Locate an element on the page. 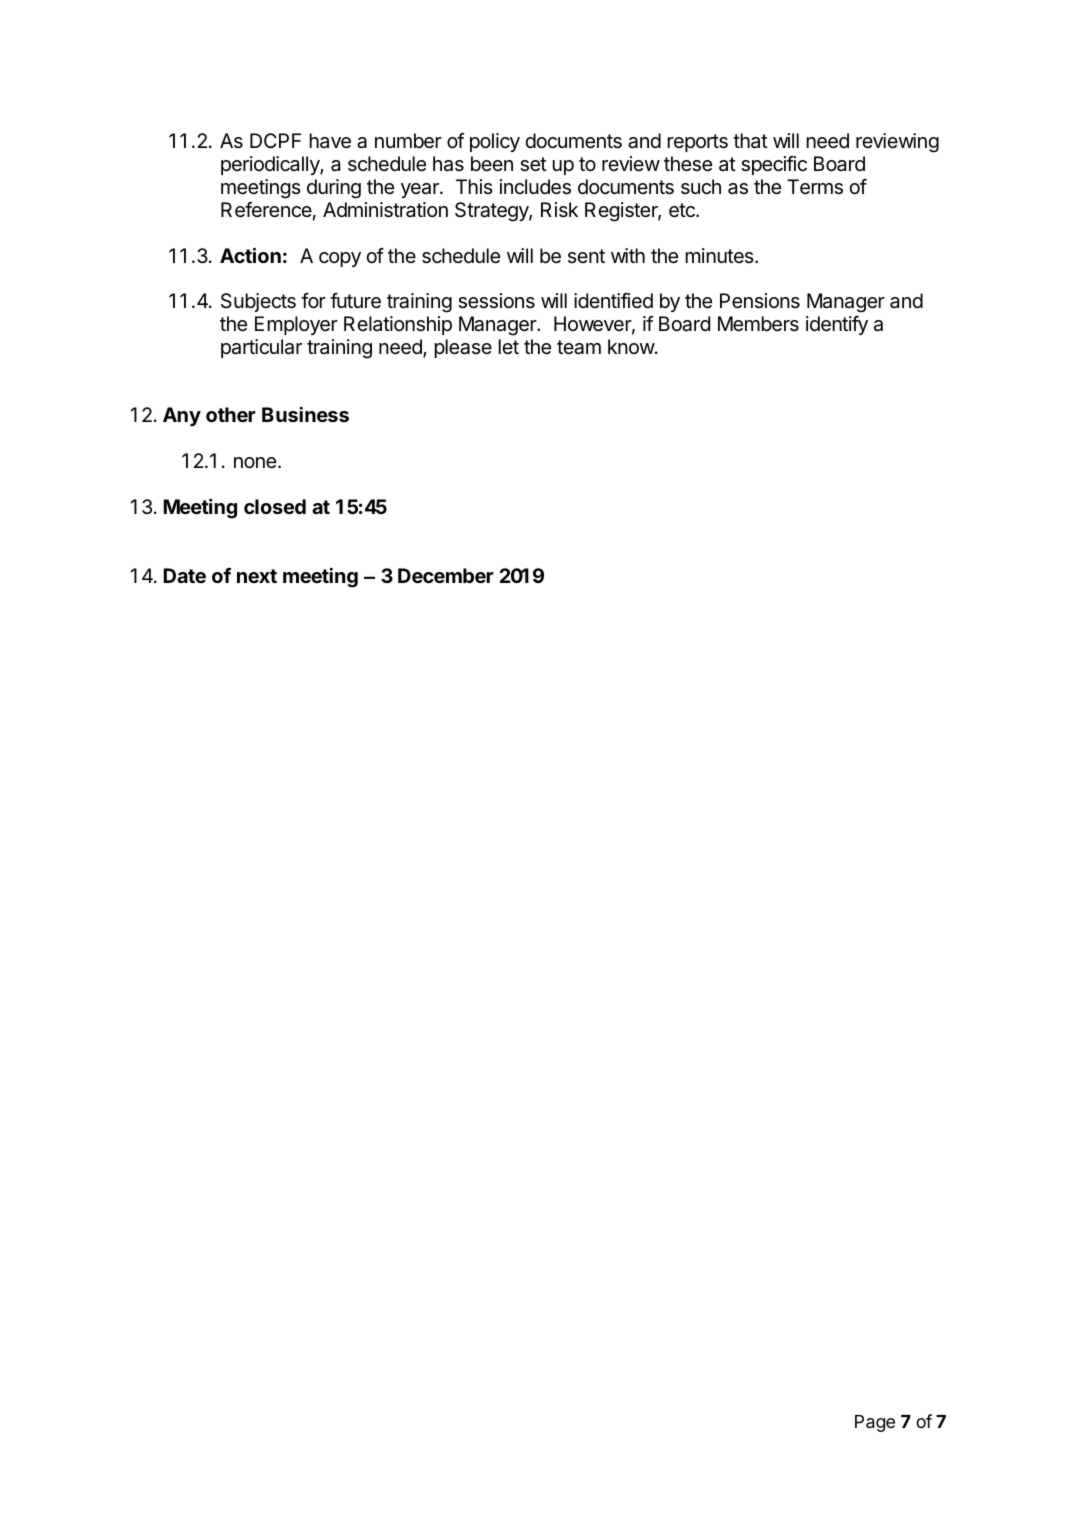  includes is located at coordinates (535, 187).
